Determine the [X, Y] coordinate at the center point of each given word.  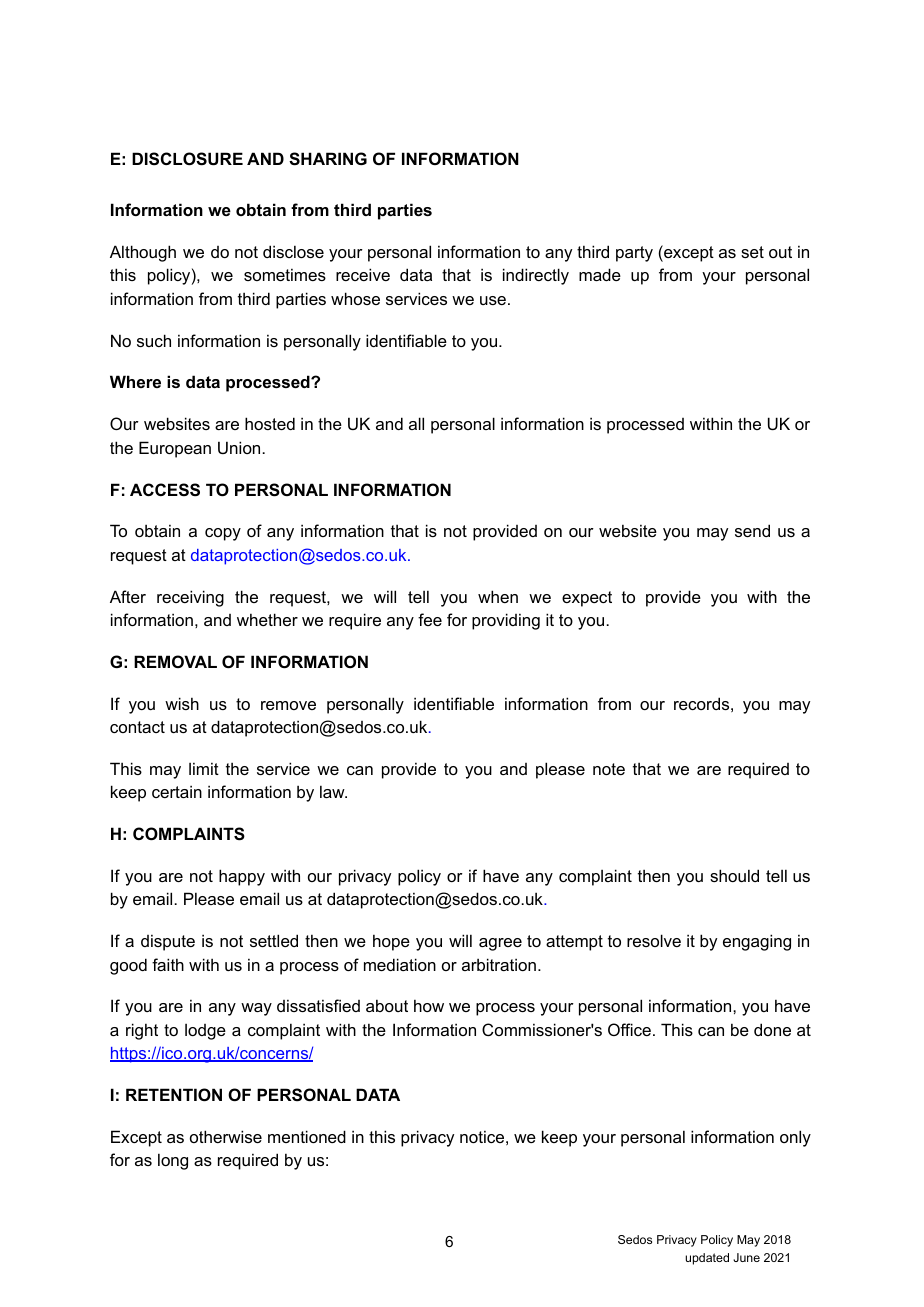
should [734, 875]
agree [500, 944]
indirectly [536, 276]
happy [242, 877]
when [498, 596]
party [634, 254]
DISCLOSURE [187, 159]
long [173, 1161]
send [752, 530]
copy [223, 534]
